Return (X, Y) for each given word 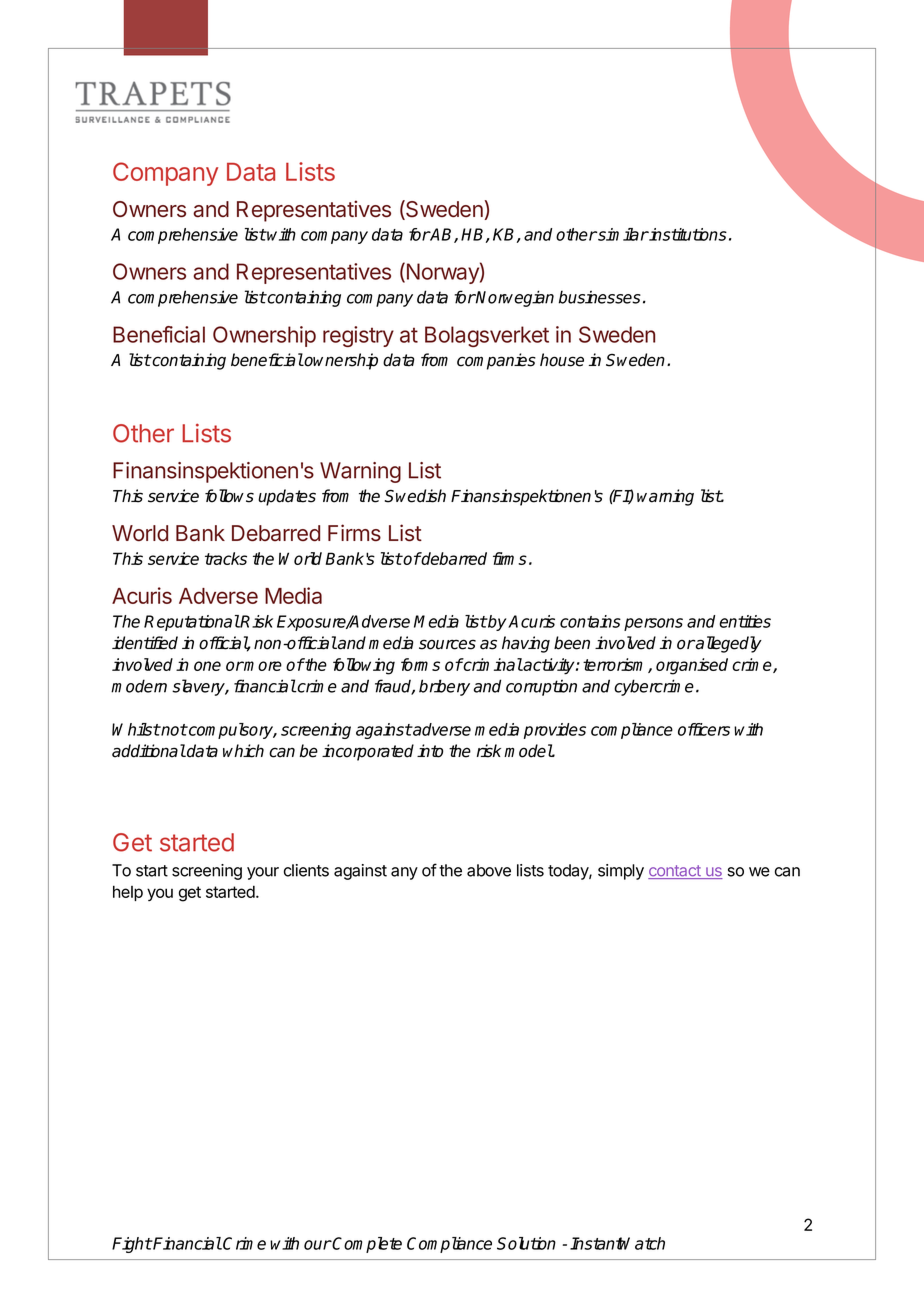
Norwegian (514, 298)
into (430, 751)
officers (704, 729)
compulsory (231, 731)
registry (358, 336)
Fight (132, 1245)
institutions (687, 234)
